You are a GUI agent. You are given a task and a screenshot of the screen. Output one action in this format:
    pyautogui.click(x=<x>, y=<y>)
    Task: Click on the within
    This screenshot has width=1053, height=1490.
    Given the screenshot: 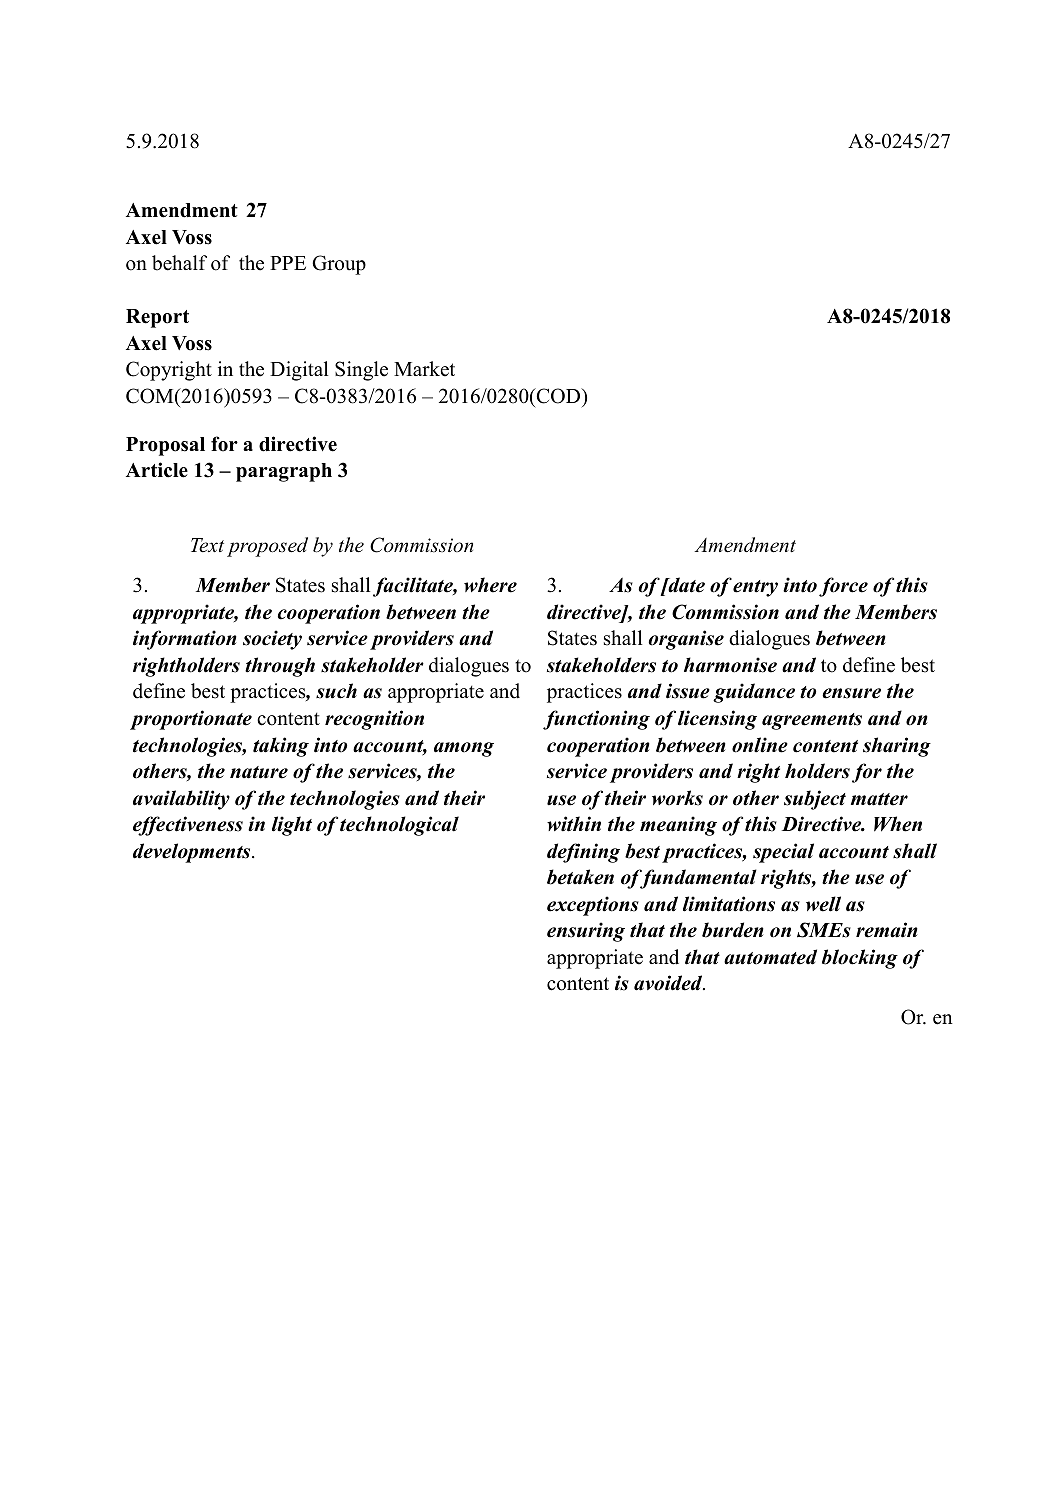 What is the action you would take?
    pyautogui.click(x=574, y=824)
